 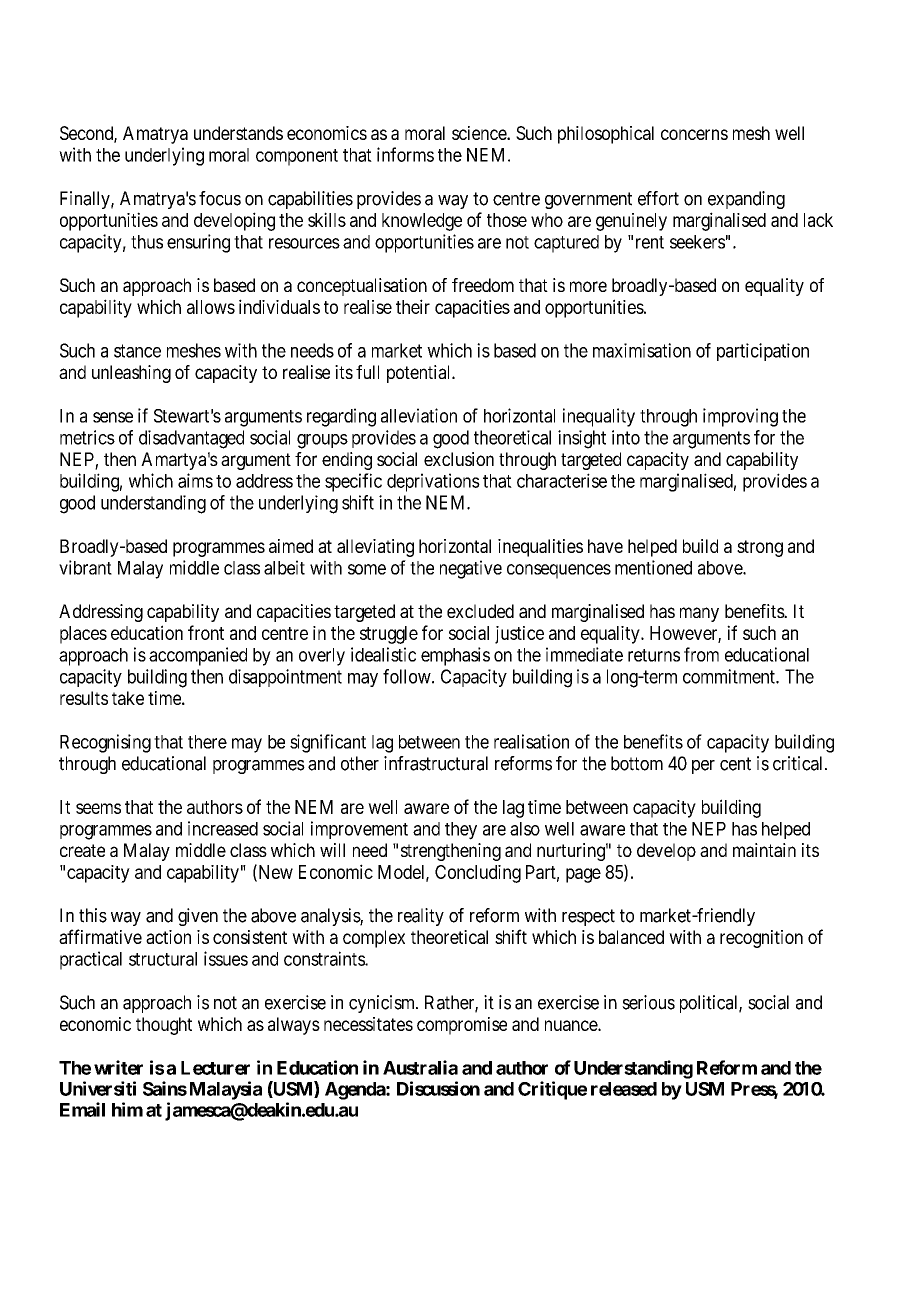 What do you see at coordinates (137, 351) in the page?
I see `stance` at bounding box center [137, 351].
